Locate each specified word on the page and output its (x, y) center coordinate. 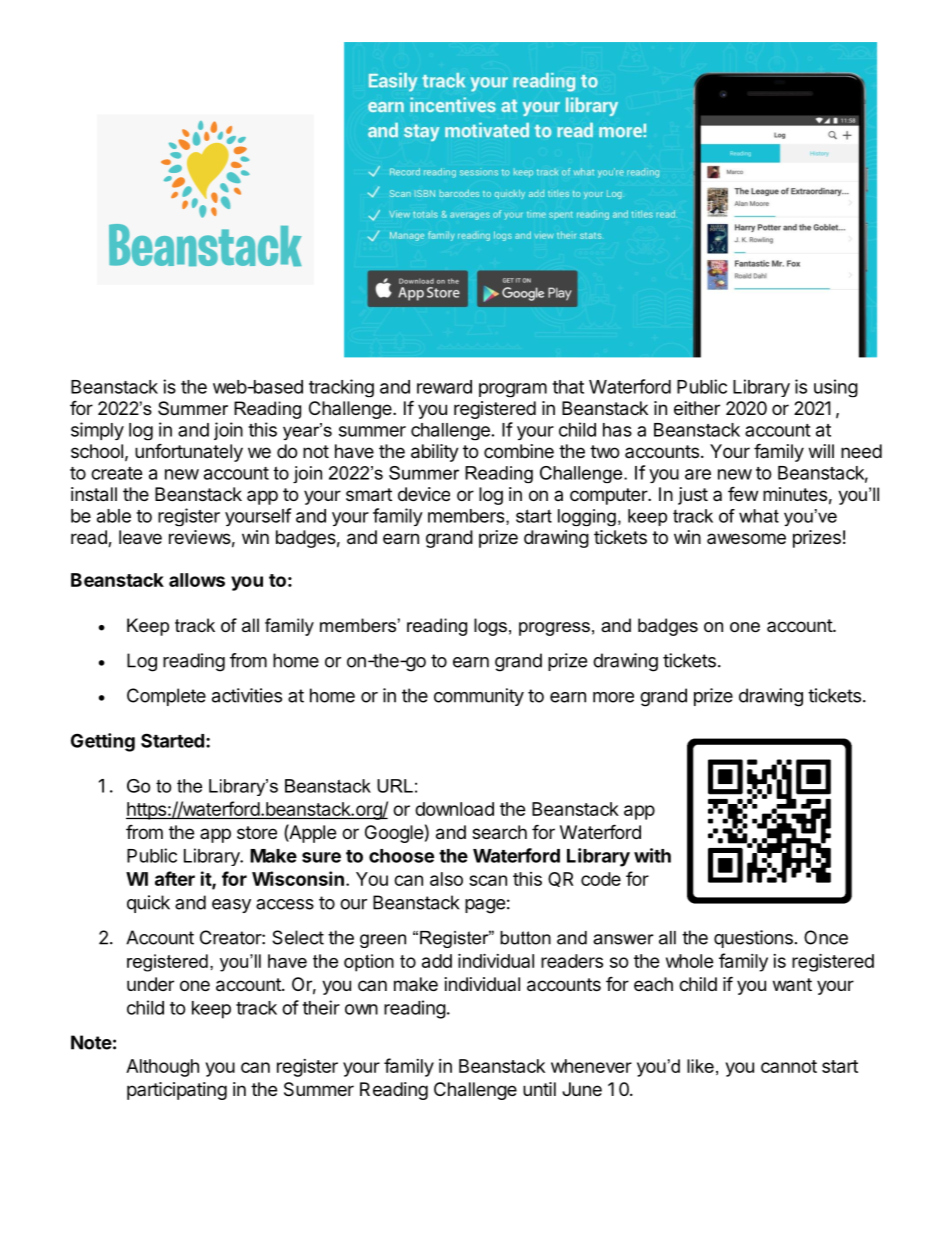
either (697, 408)
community (479, 697)
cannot (789, 1066)
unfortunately (189, 452)
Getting (103, 742)
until (539, 1089)
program (513, 390)
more (613, 697)
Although (162, 1068)
